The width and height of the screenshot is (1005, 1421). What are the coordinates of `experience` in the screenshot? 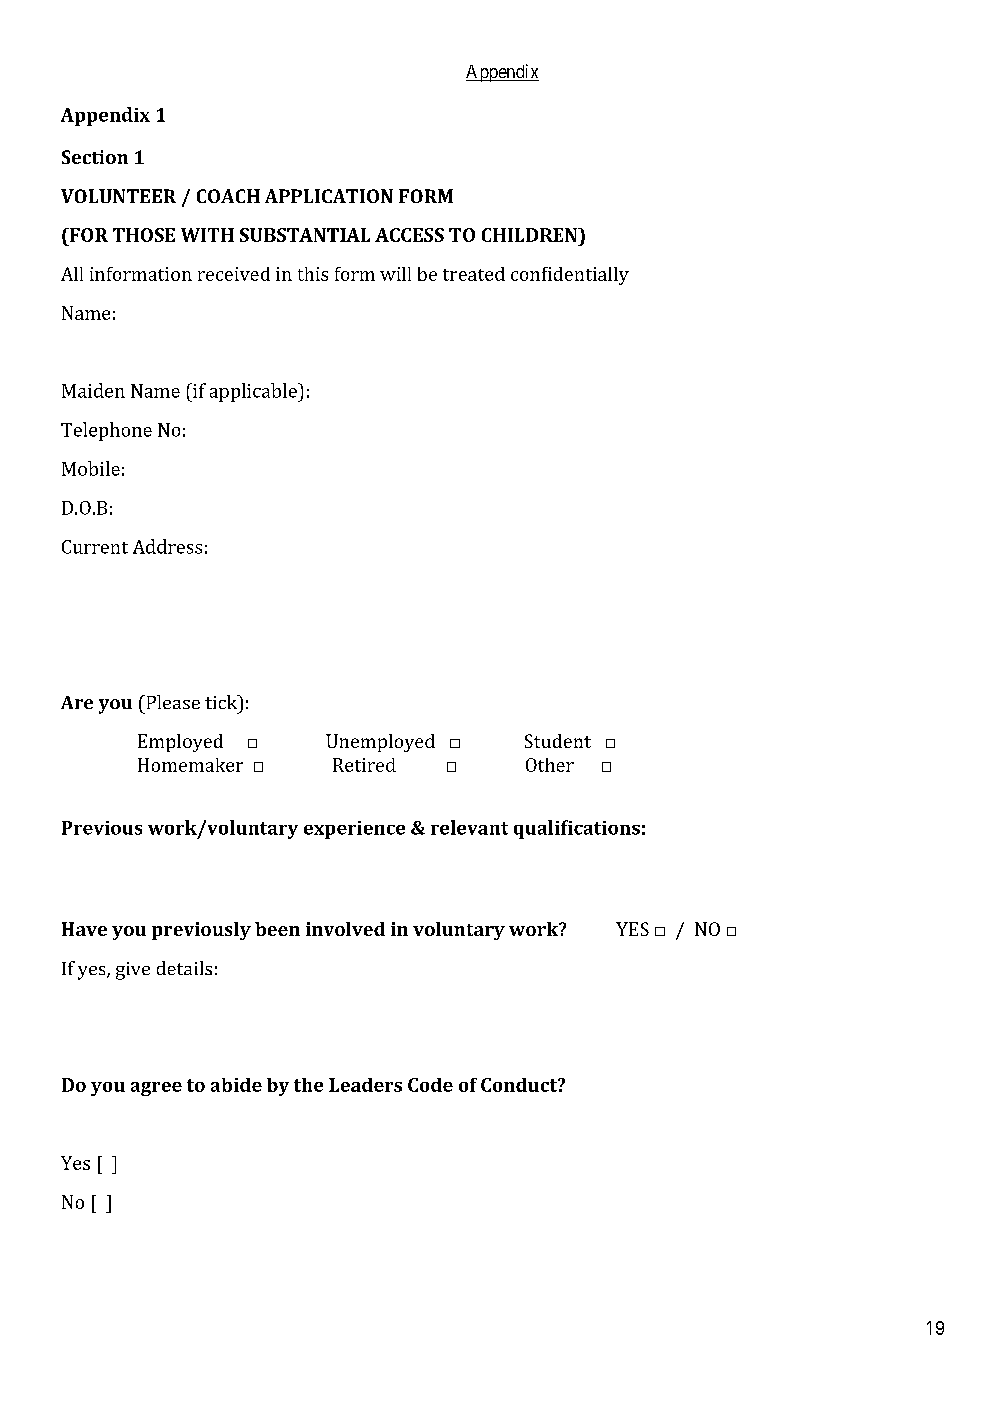 It's located at (354, 830).
